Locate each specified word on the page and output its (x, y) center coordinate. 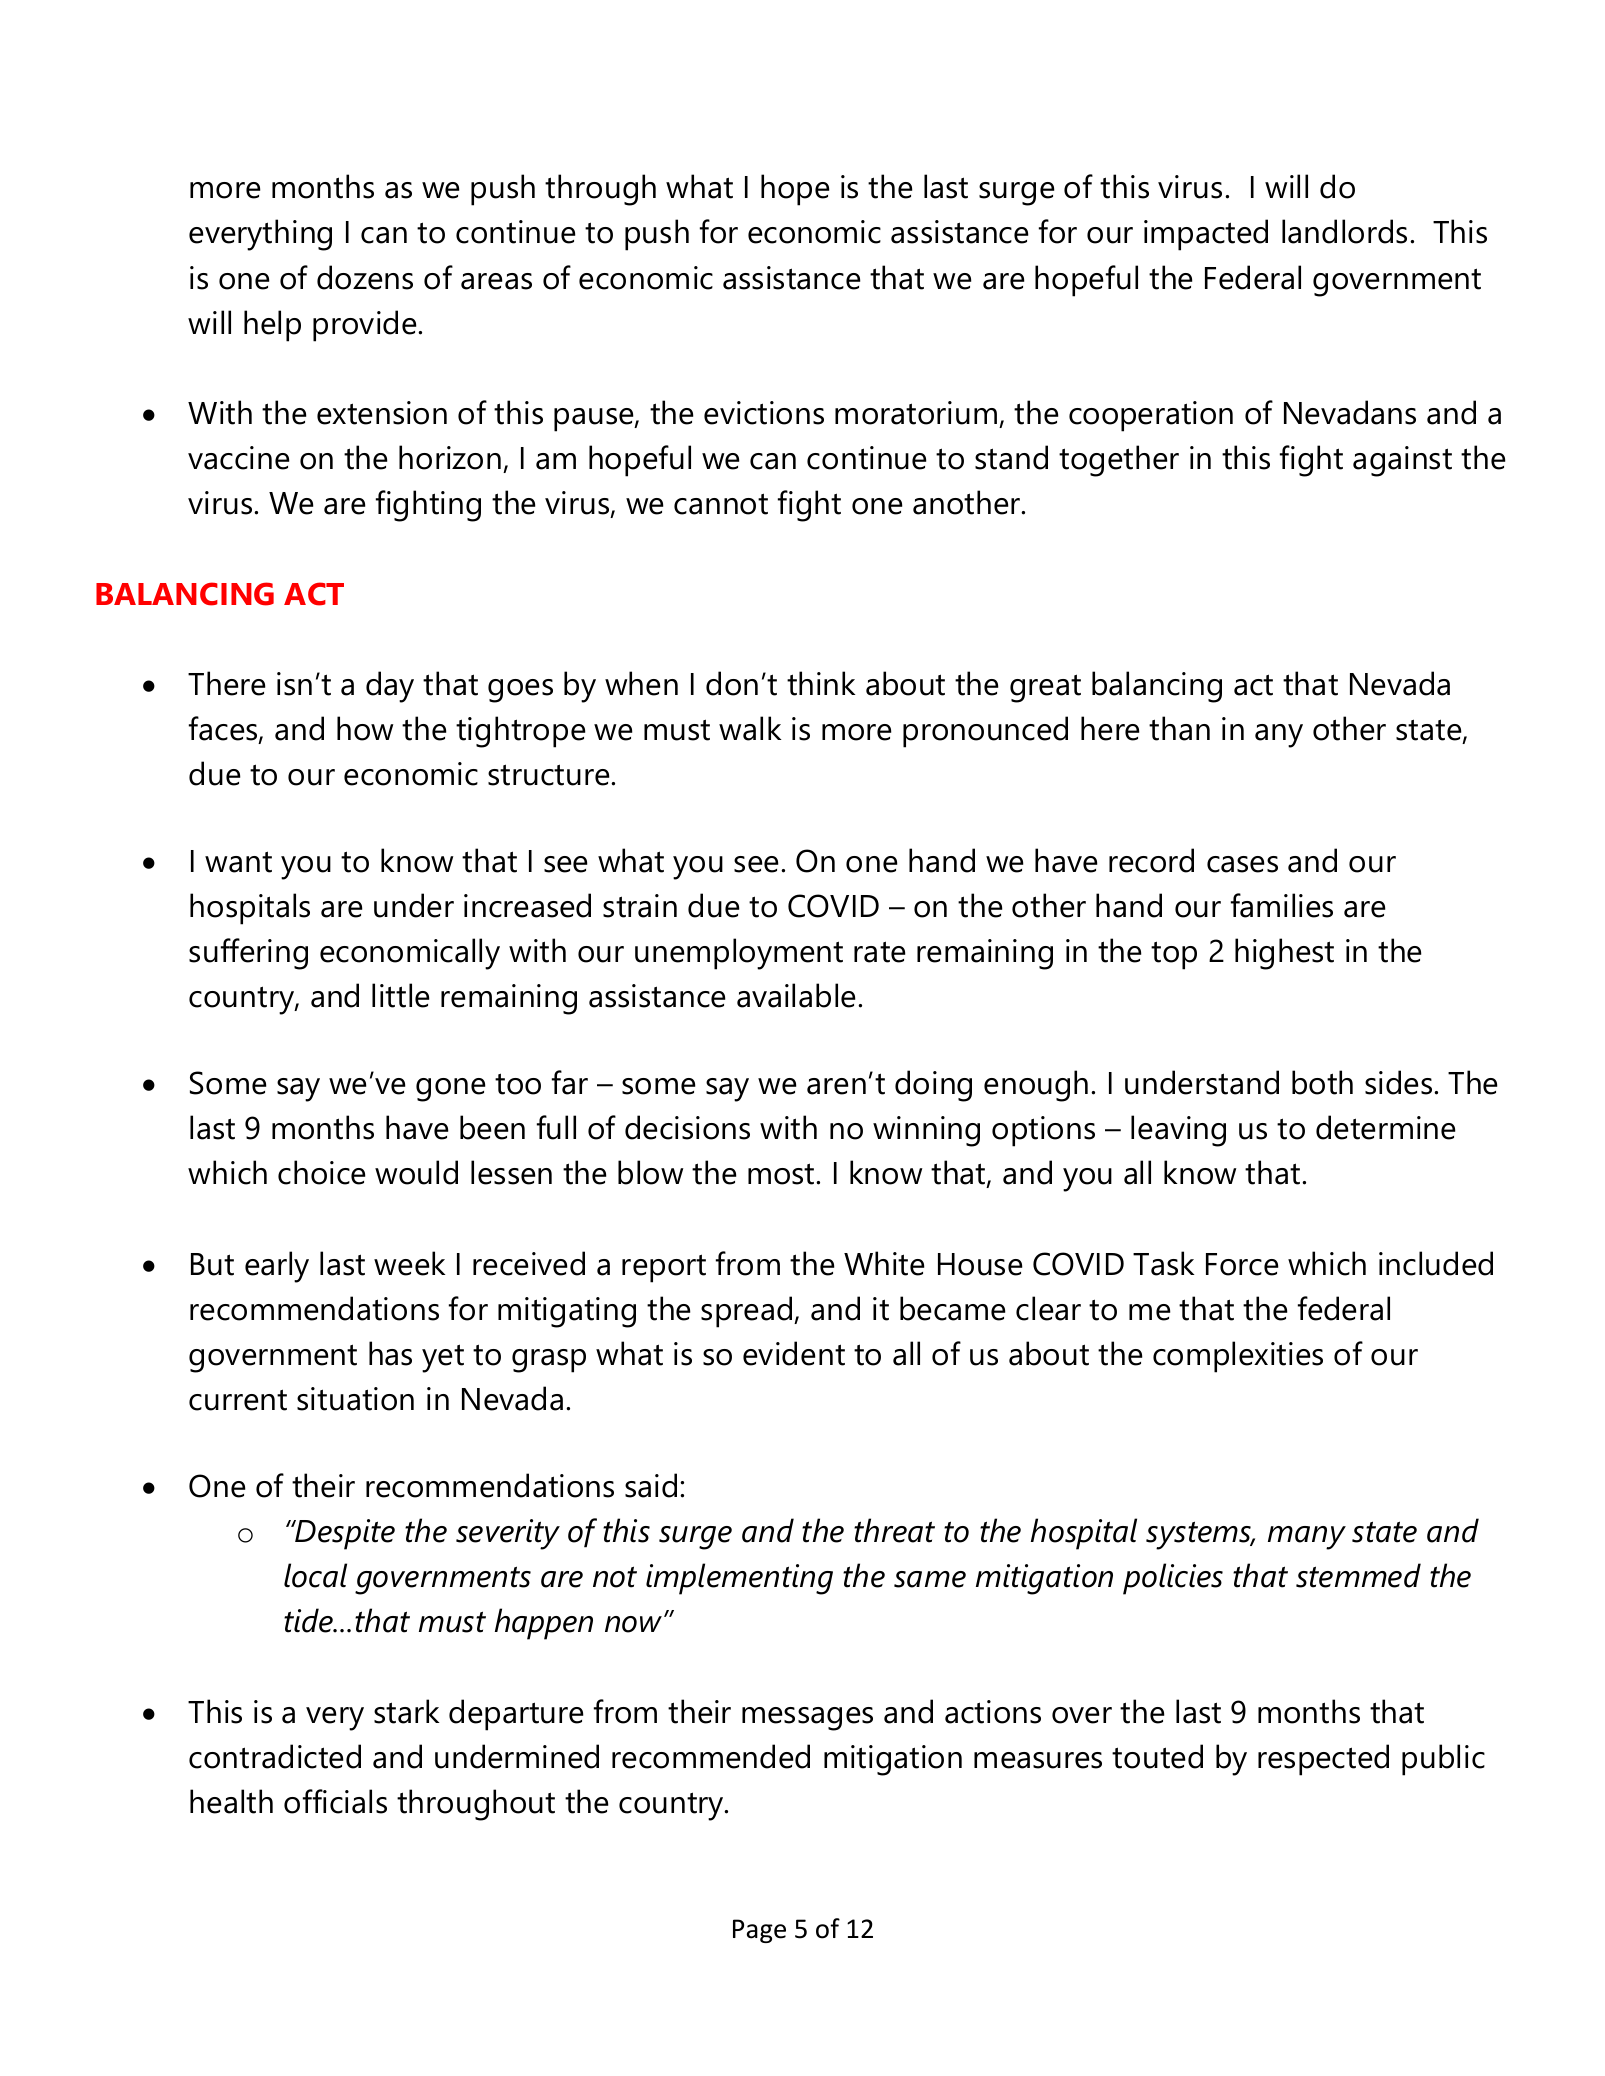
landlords (1344, 231)
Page (759, 1931)
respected (1323, 1760)
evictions (764, 413)
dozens (365, 277)
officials (335, 1801)
